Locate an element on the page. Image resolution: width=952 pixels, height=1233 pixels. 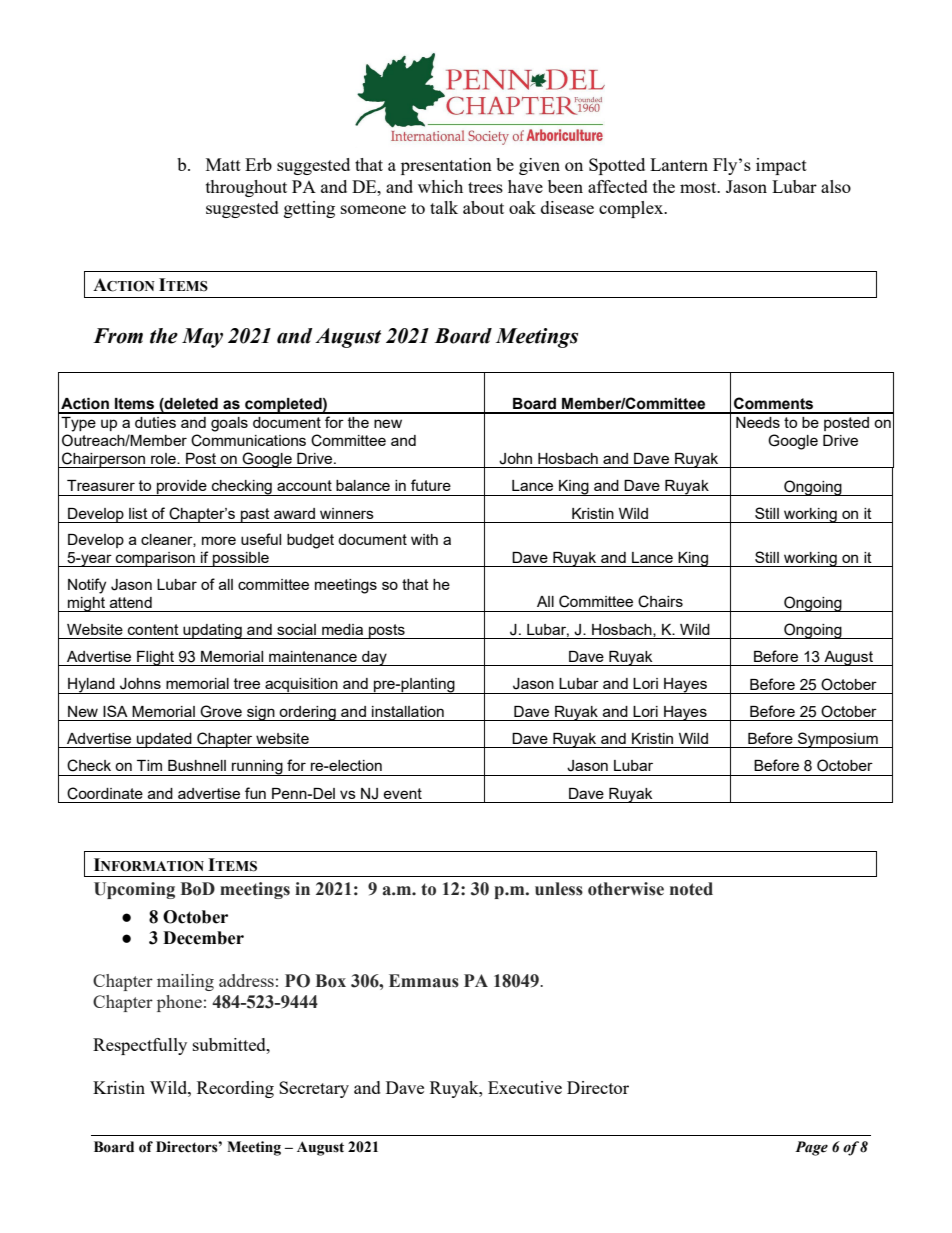
unless is located at coordinates (559, 889).
